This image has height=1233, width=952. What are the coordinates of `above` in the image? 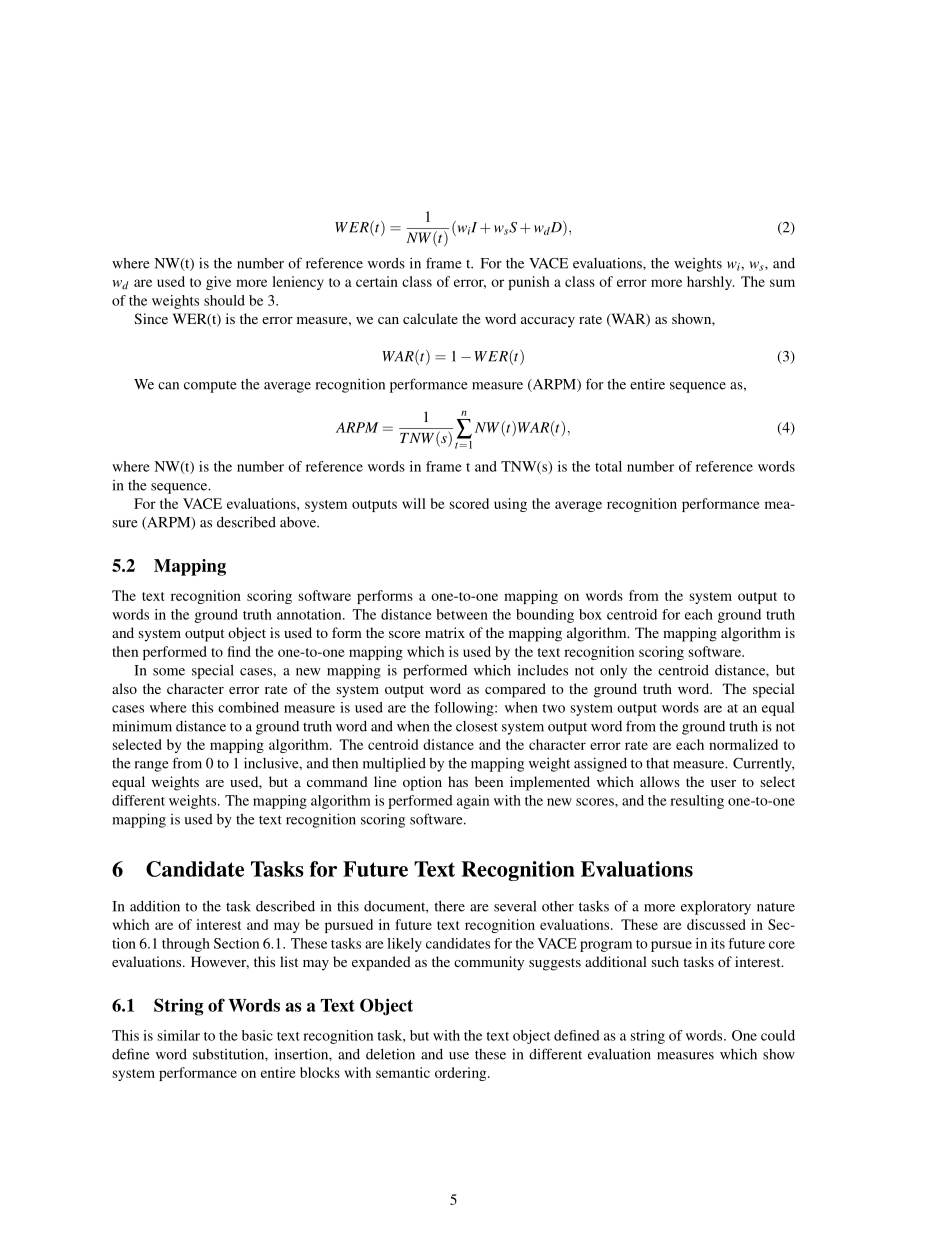 It's located at (299, 522).
